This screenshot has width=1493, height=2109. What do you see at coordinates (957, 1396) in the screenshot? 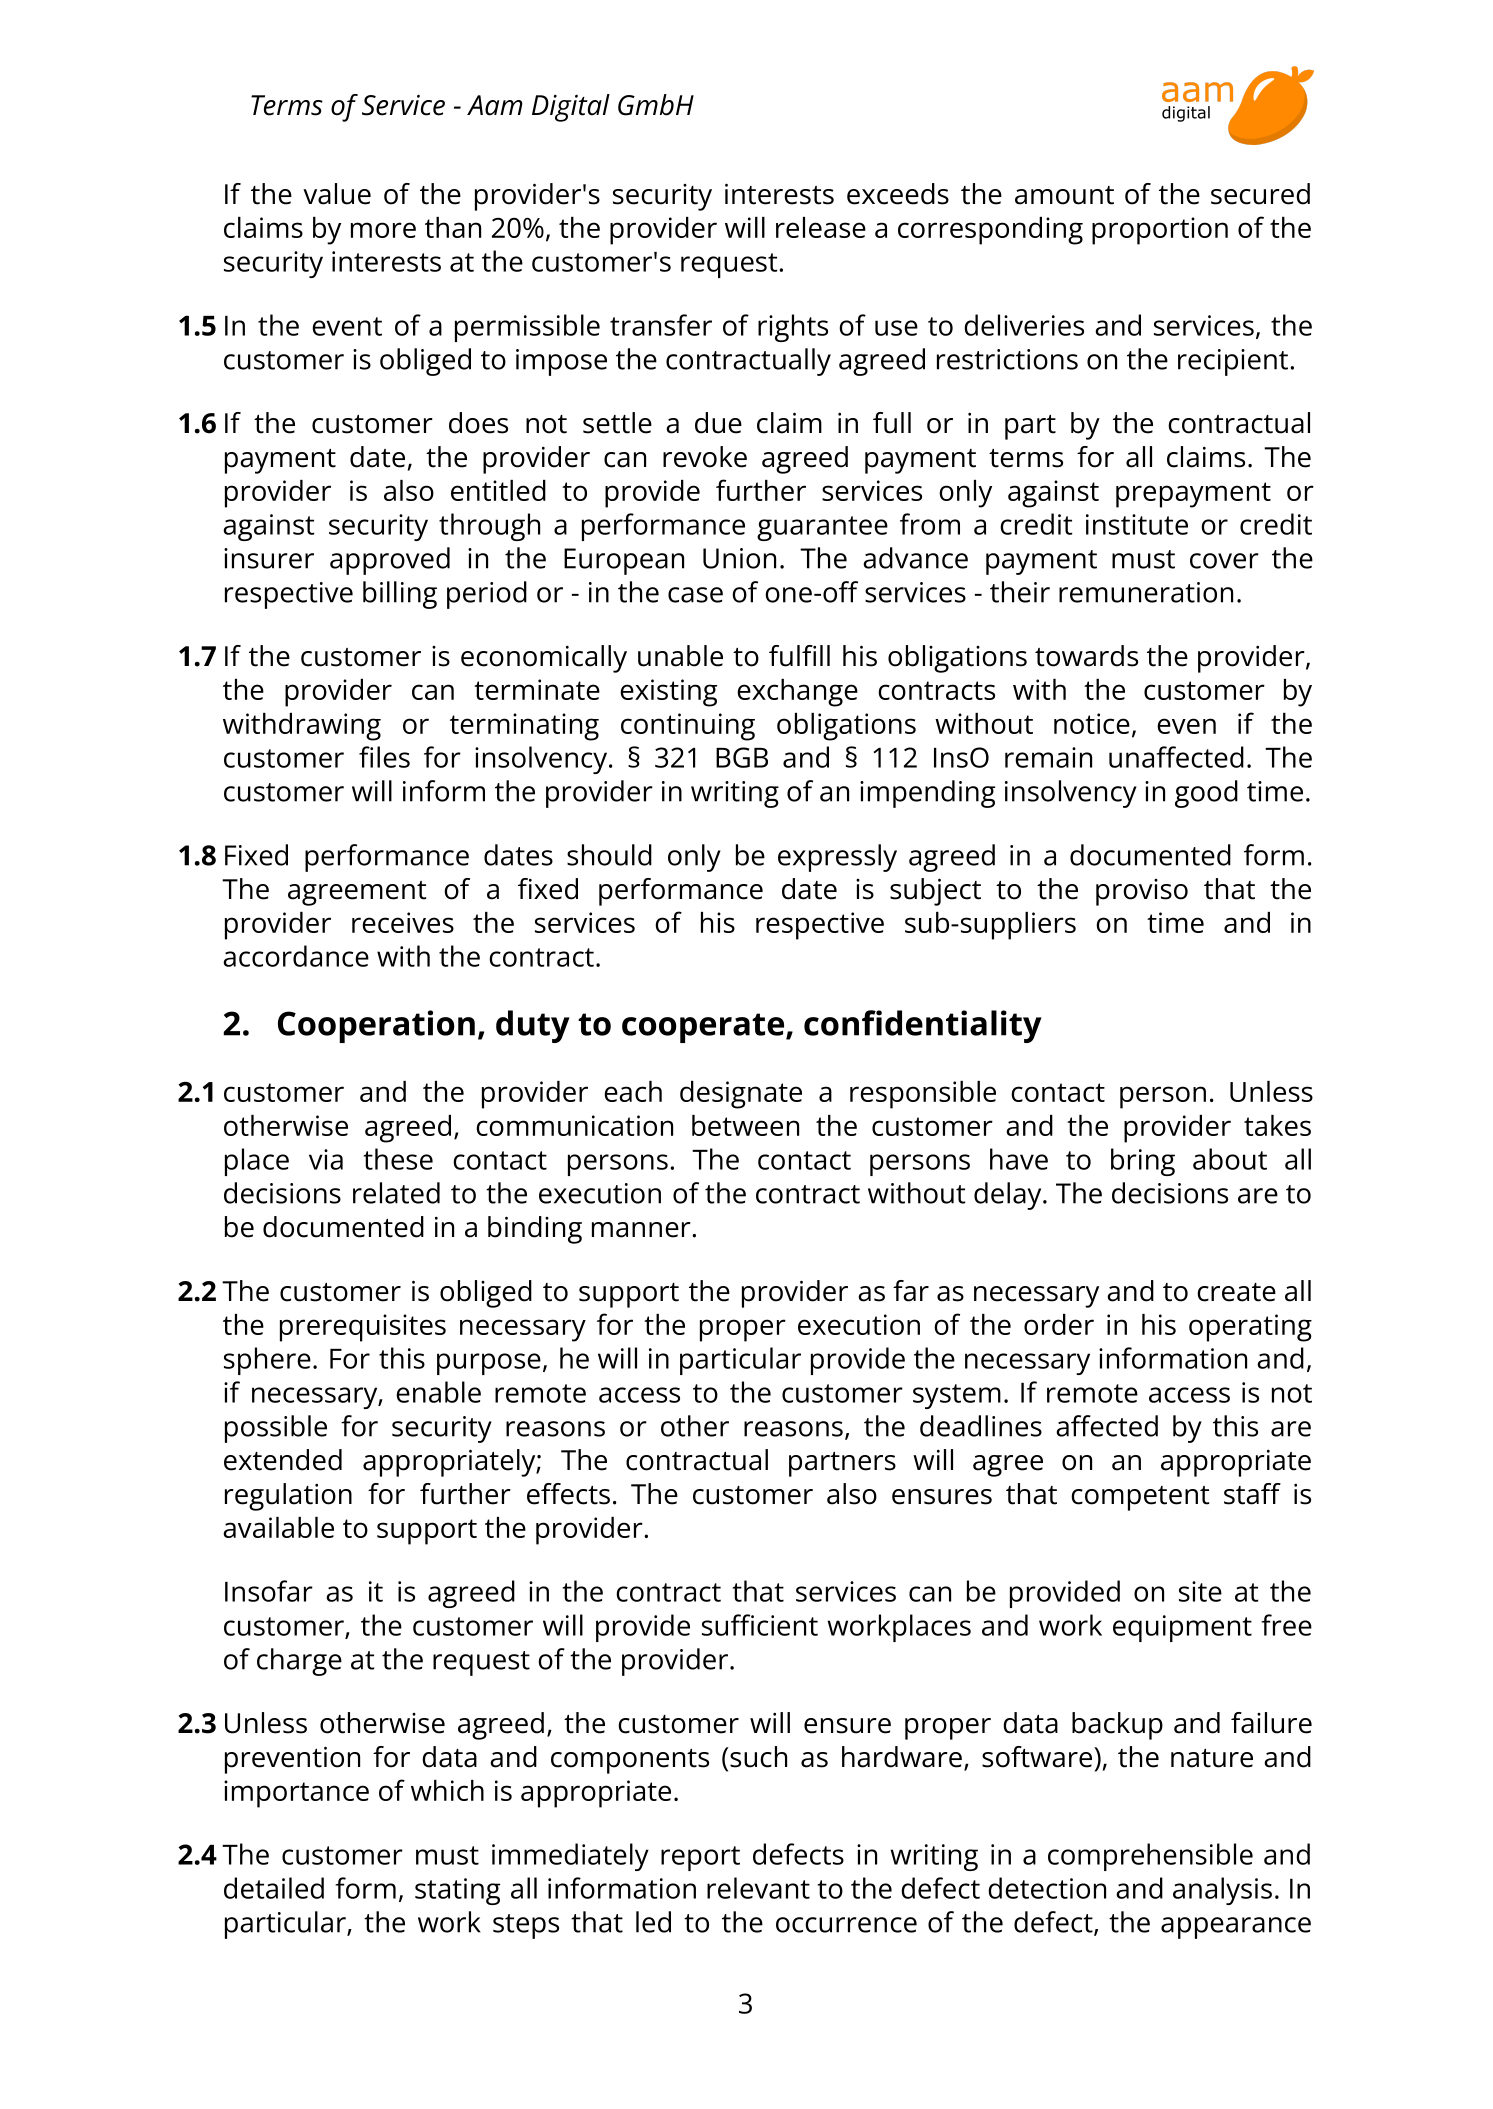
I see `system` at bounding box center [957, 1396].
